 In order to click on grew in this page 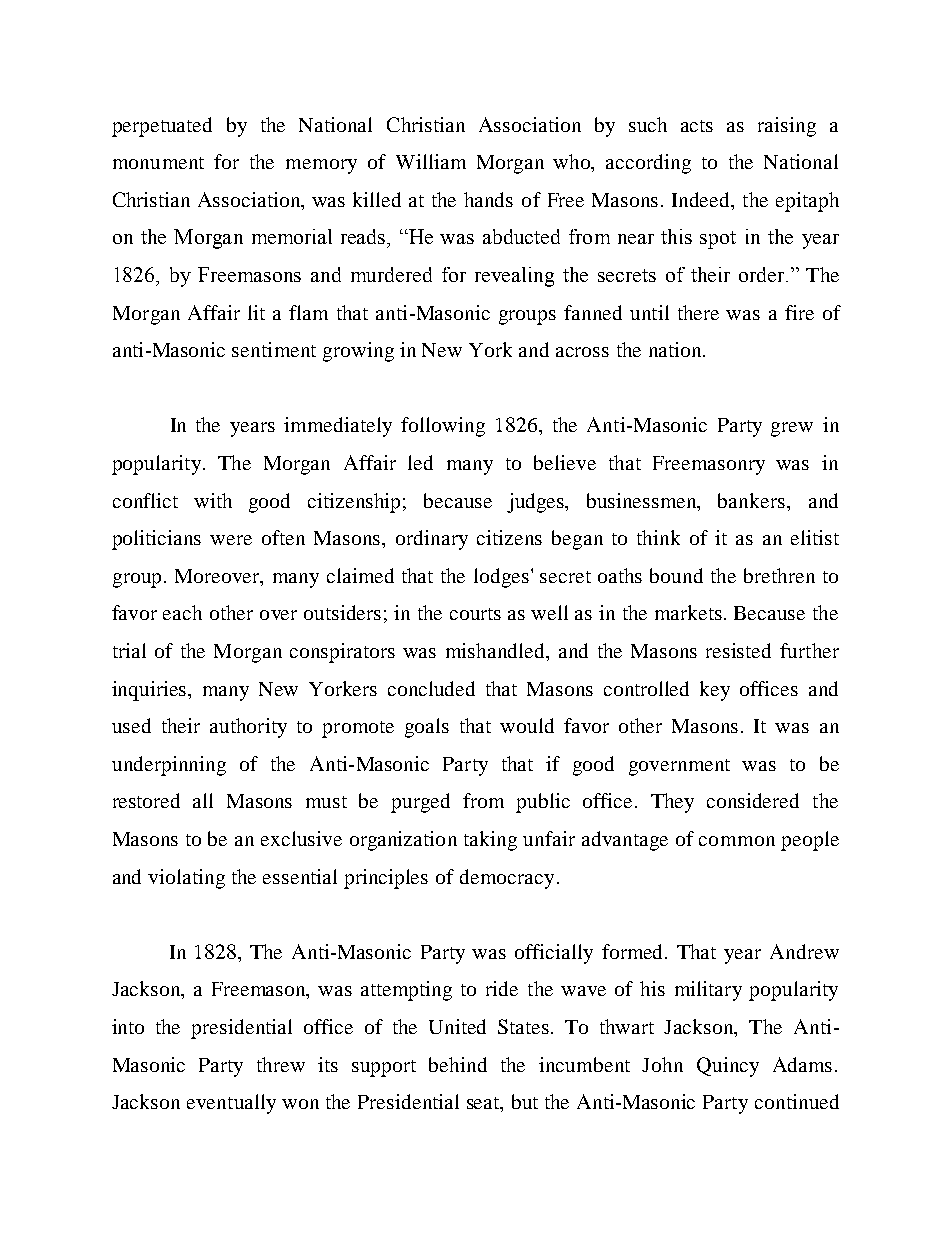, I will do `click(792, 429)`.
